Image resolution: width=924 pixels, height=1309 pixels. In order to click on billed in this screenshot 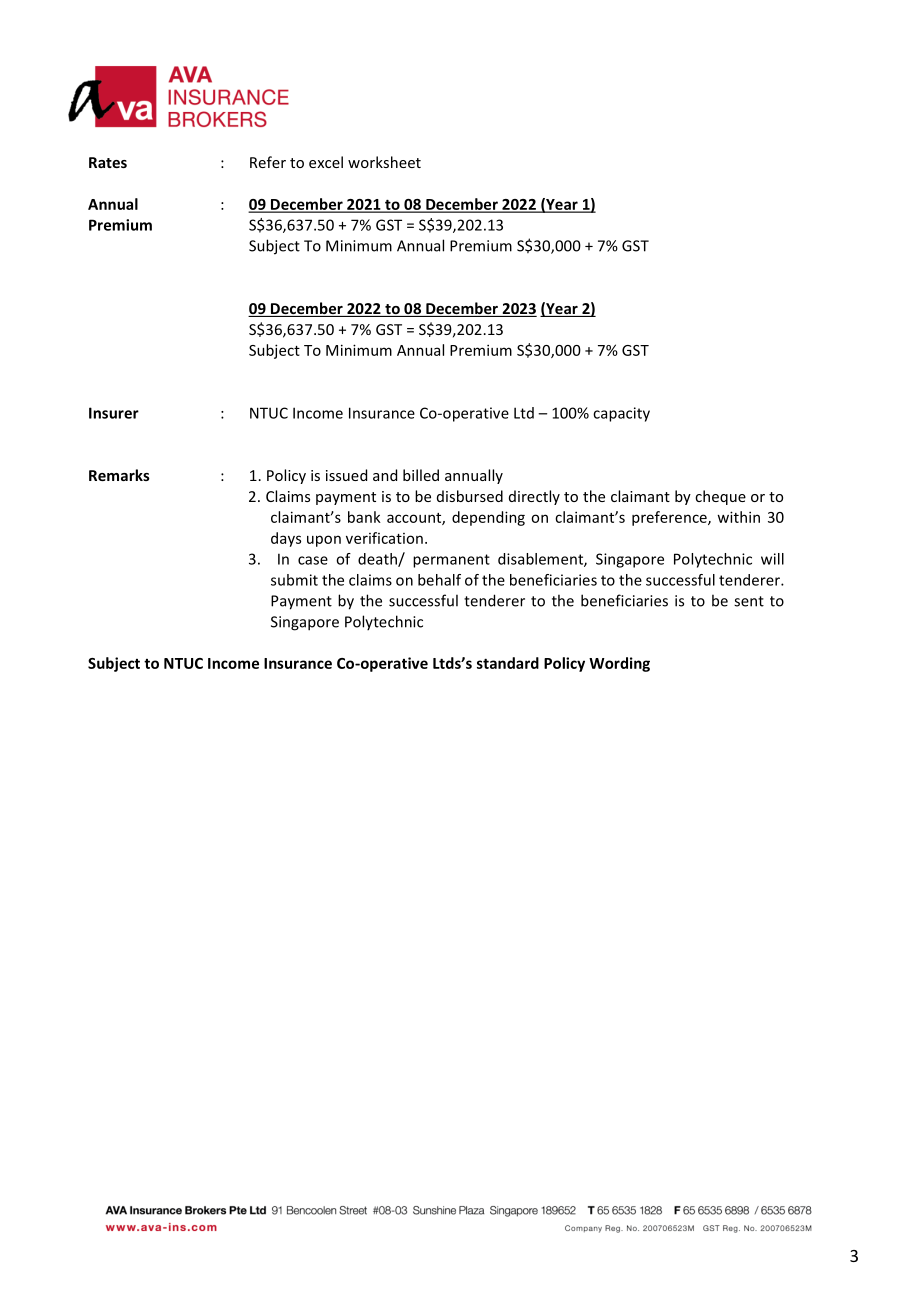, I will do `click(421, 475)`.
